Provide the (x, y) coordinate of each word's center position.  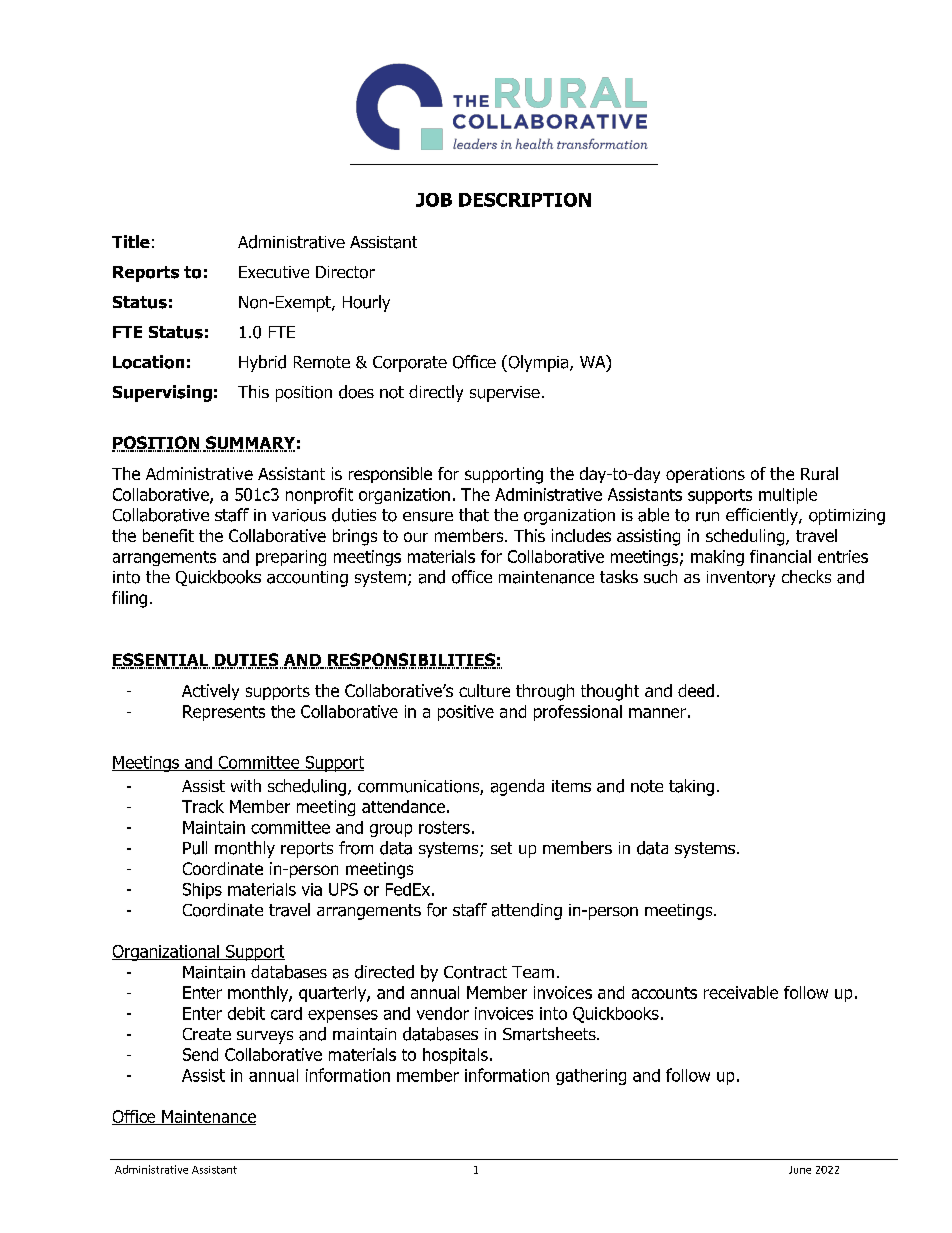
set (501, 848)
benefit (168, 535)
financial (780, 556)
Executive (274, 272)
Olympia (538, 363)
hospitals (455, 1056)
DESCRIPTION (525, 200)
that (474, 515)
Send (200, 1054)
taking (691, 787)
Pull (195, 848)
